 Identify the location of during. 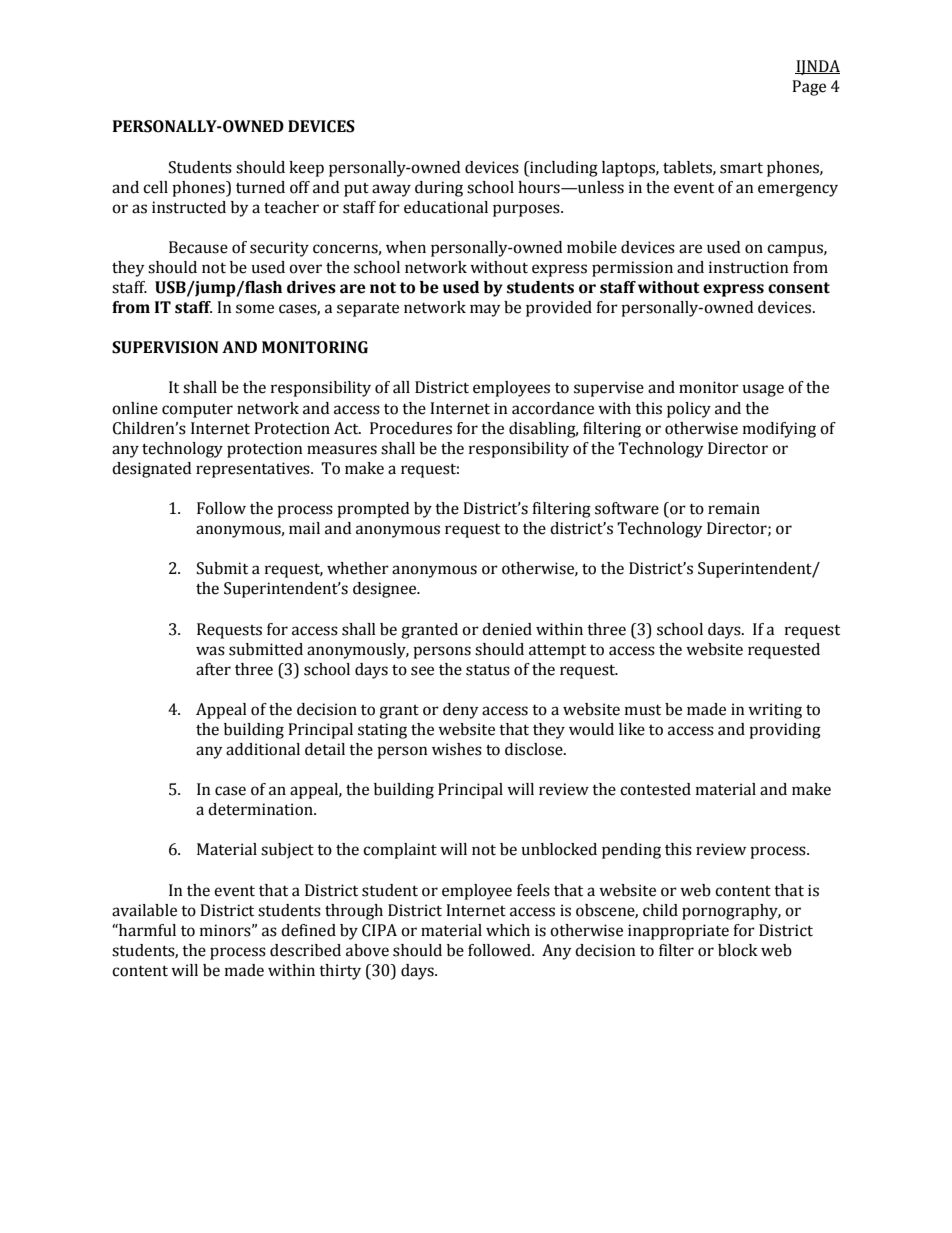
(439, 189).
